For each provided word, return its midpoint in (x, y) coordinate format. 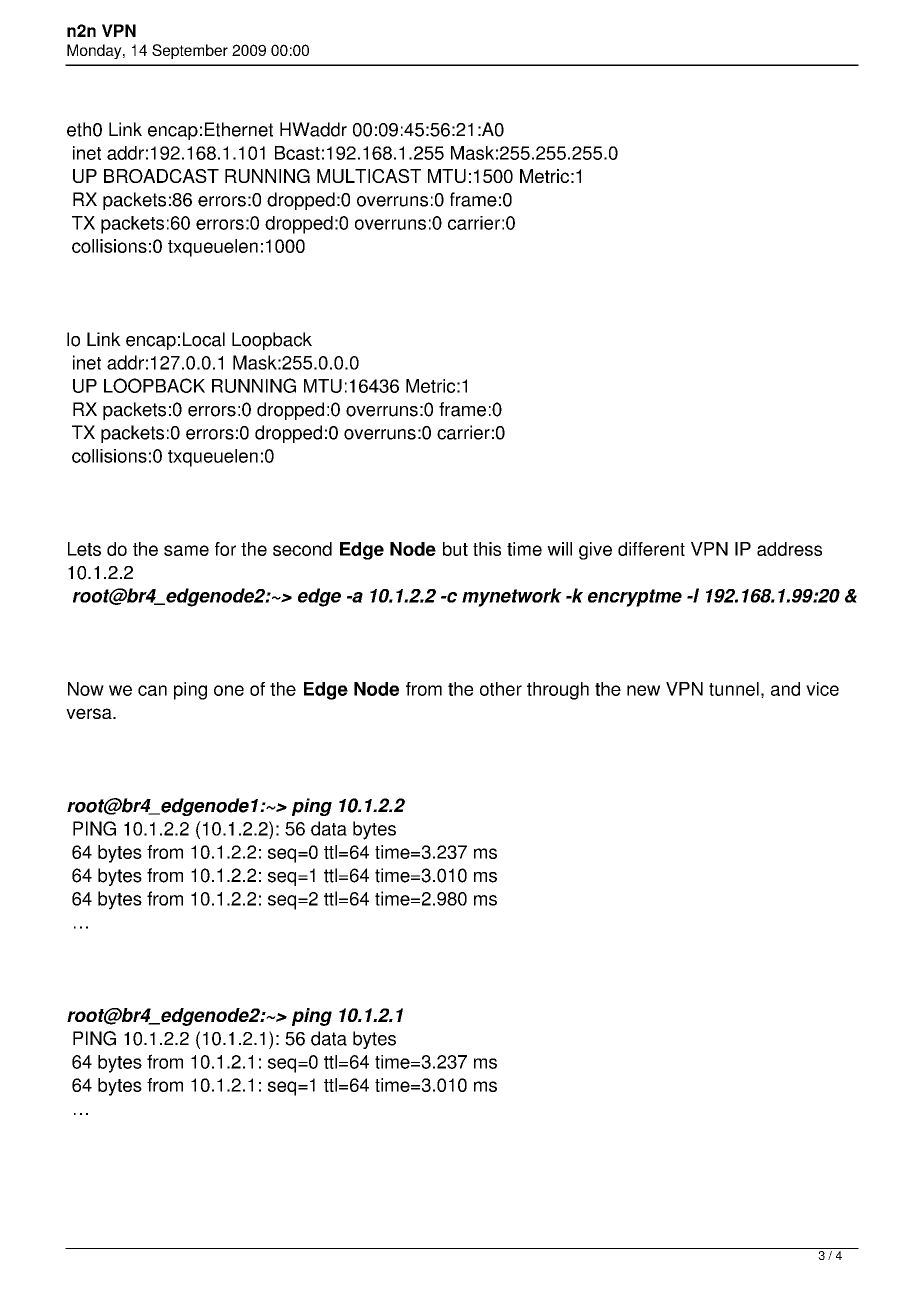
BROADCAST (161, 176)
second (302, 549)
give (595, 551)
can (152, 690)
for (225, 549)
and (785, 689)
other (501, 689)
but (455, 549)
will (559, 549)
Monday (95, 51)
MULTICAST (369, 176)
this (487, 549)
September (190, 51)
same (186, 550)
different (651, 549)
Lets (84, 549)
